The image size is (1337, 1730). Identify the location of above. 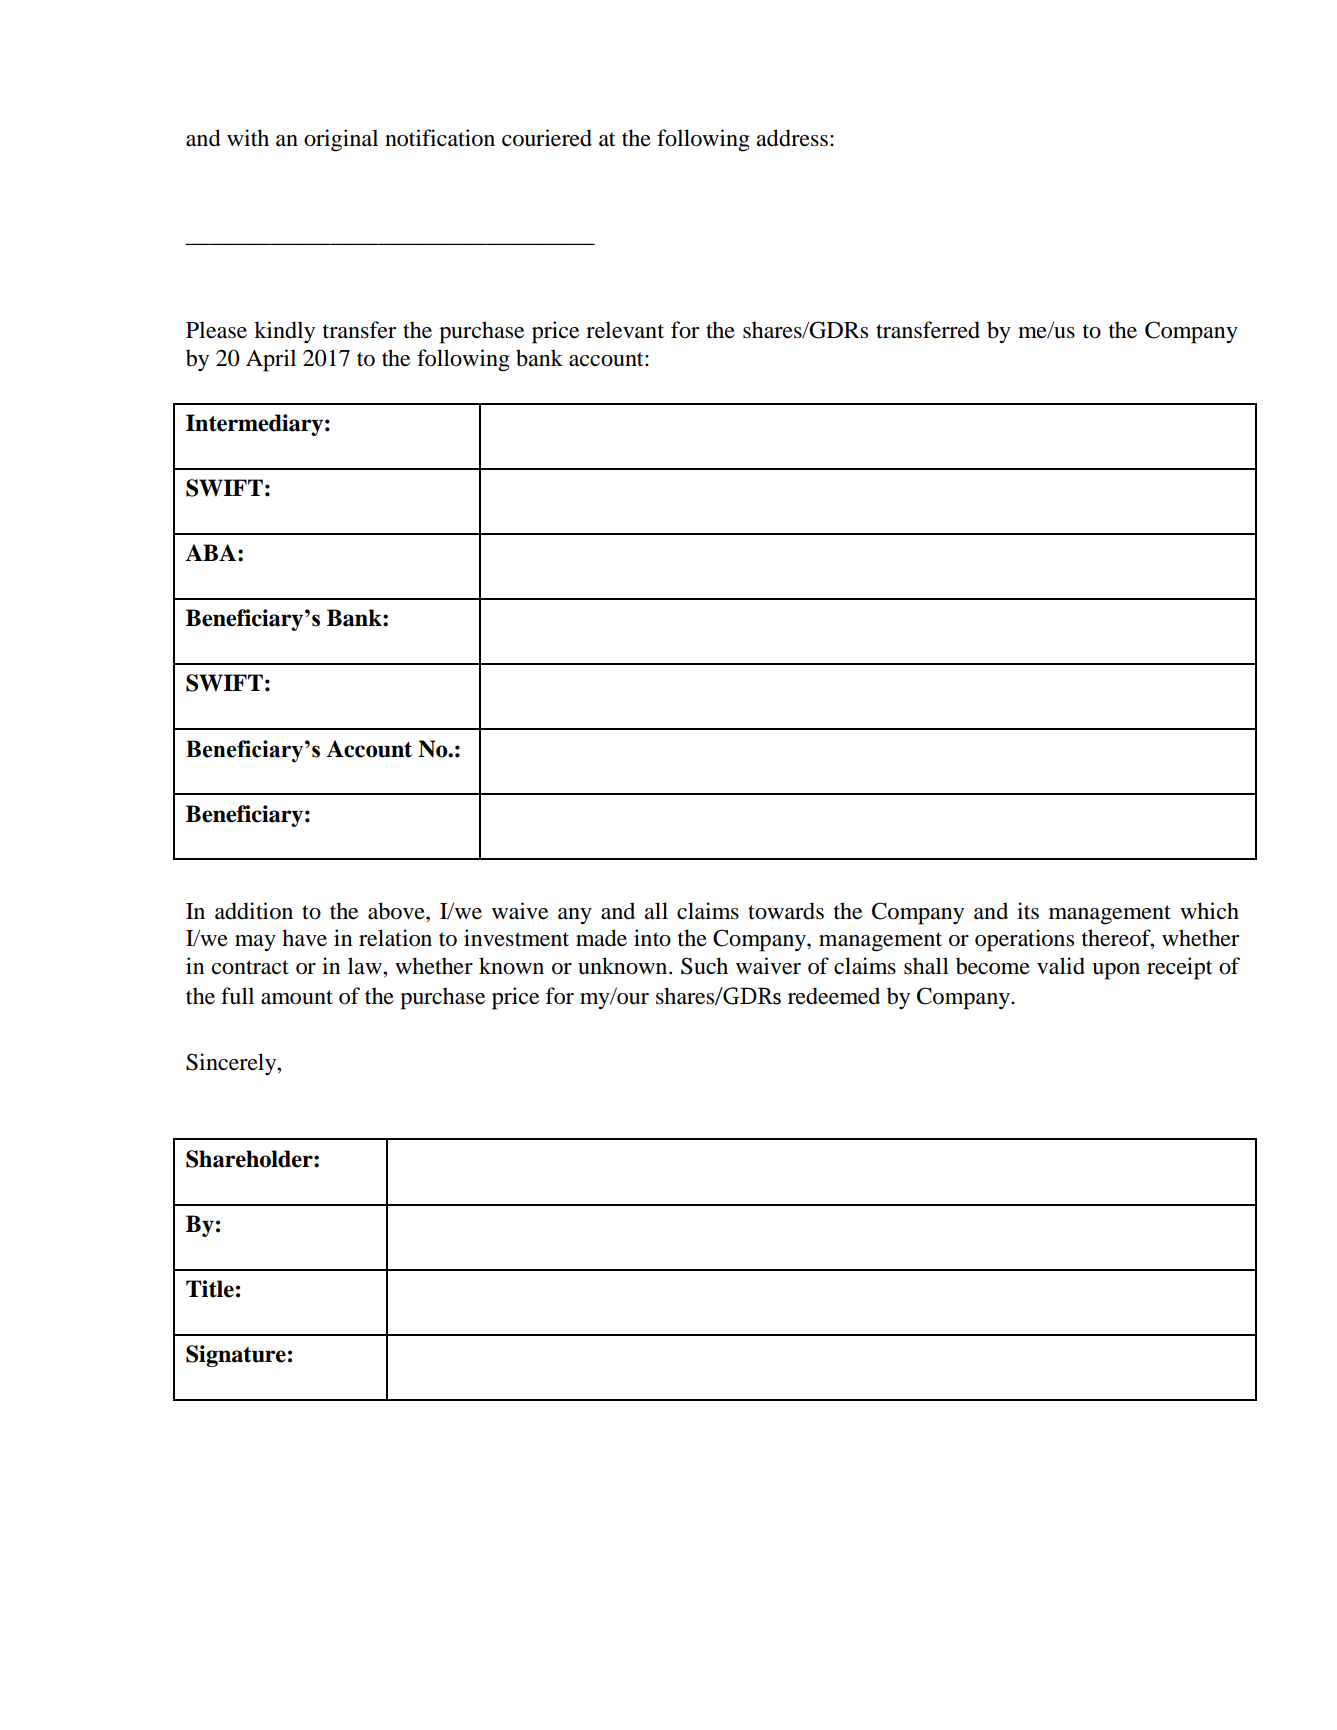
(397, 911).
